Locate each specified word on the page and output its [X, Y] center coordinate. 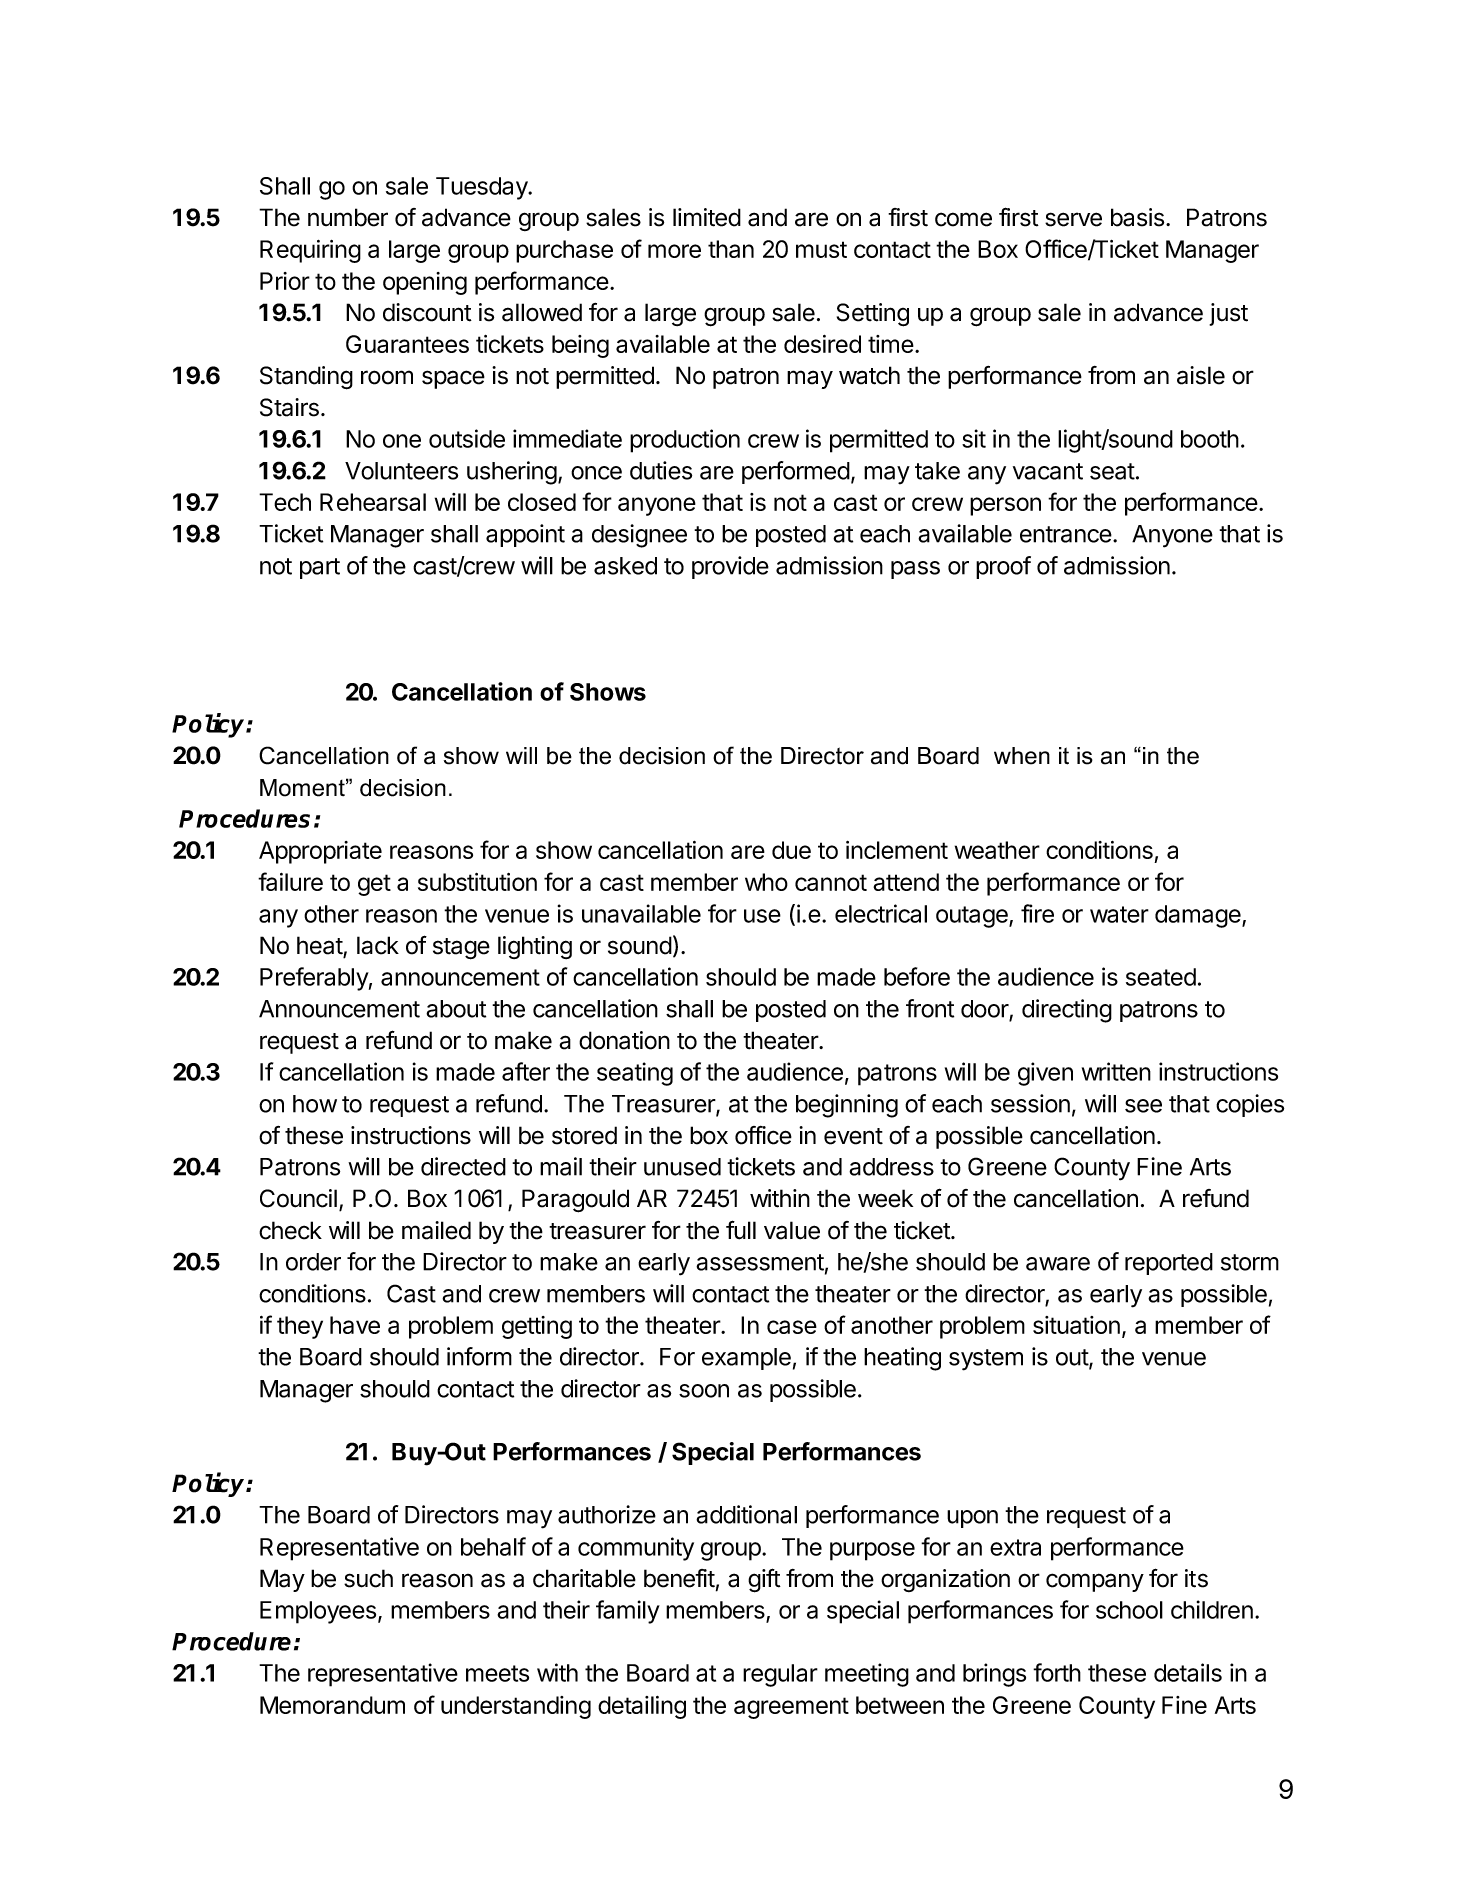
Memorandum [332, 1705]
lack [378, 945]
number [348, 217]
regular [780, 1675]
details [1188, 1672]
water [1119, 914]
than [731, 249]
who [766, 882]
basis [1137, 217]
